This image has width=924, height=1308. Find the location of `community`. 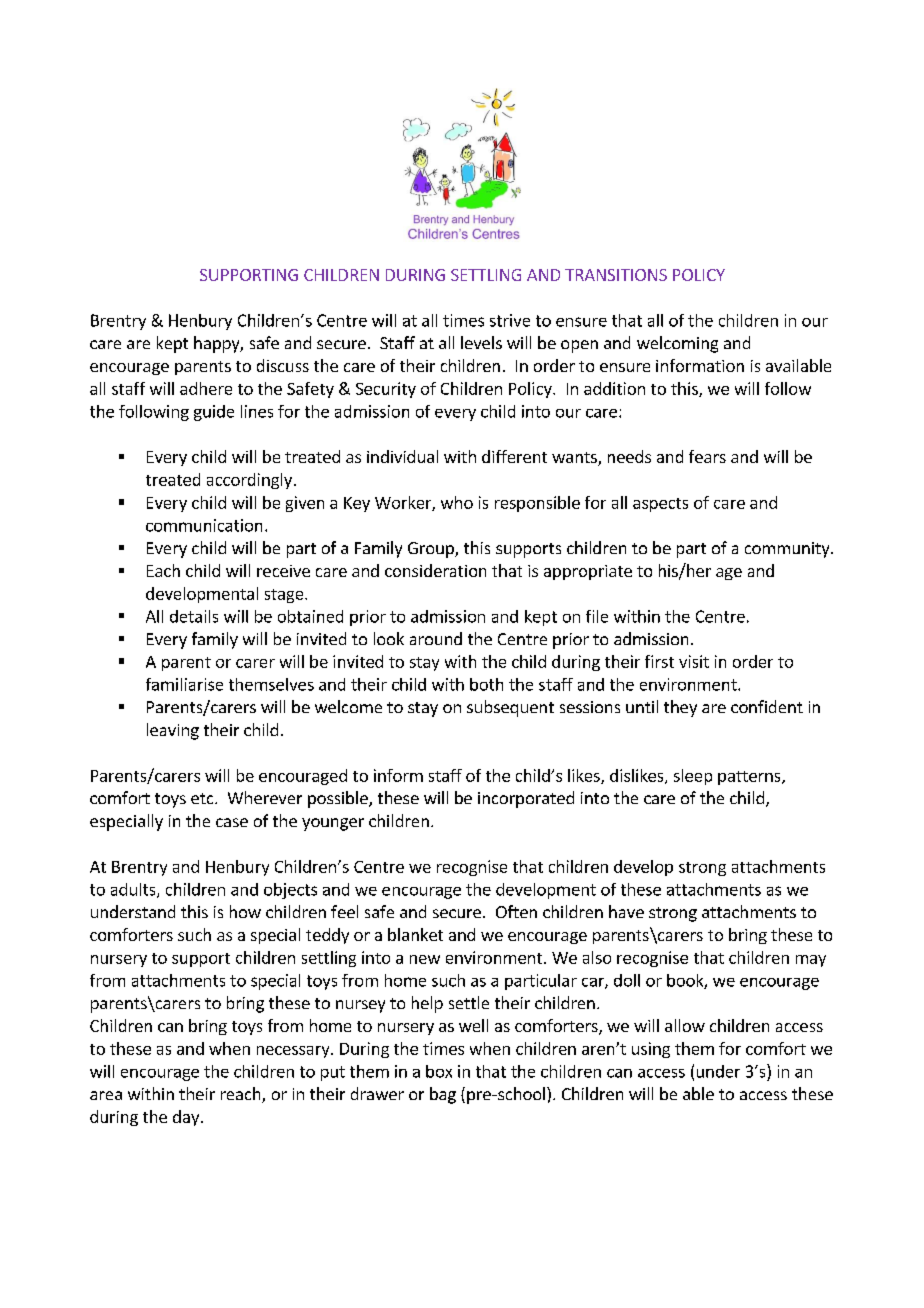

community is located at coordinates (788, 550).
